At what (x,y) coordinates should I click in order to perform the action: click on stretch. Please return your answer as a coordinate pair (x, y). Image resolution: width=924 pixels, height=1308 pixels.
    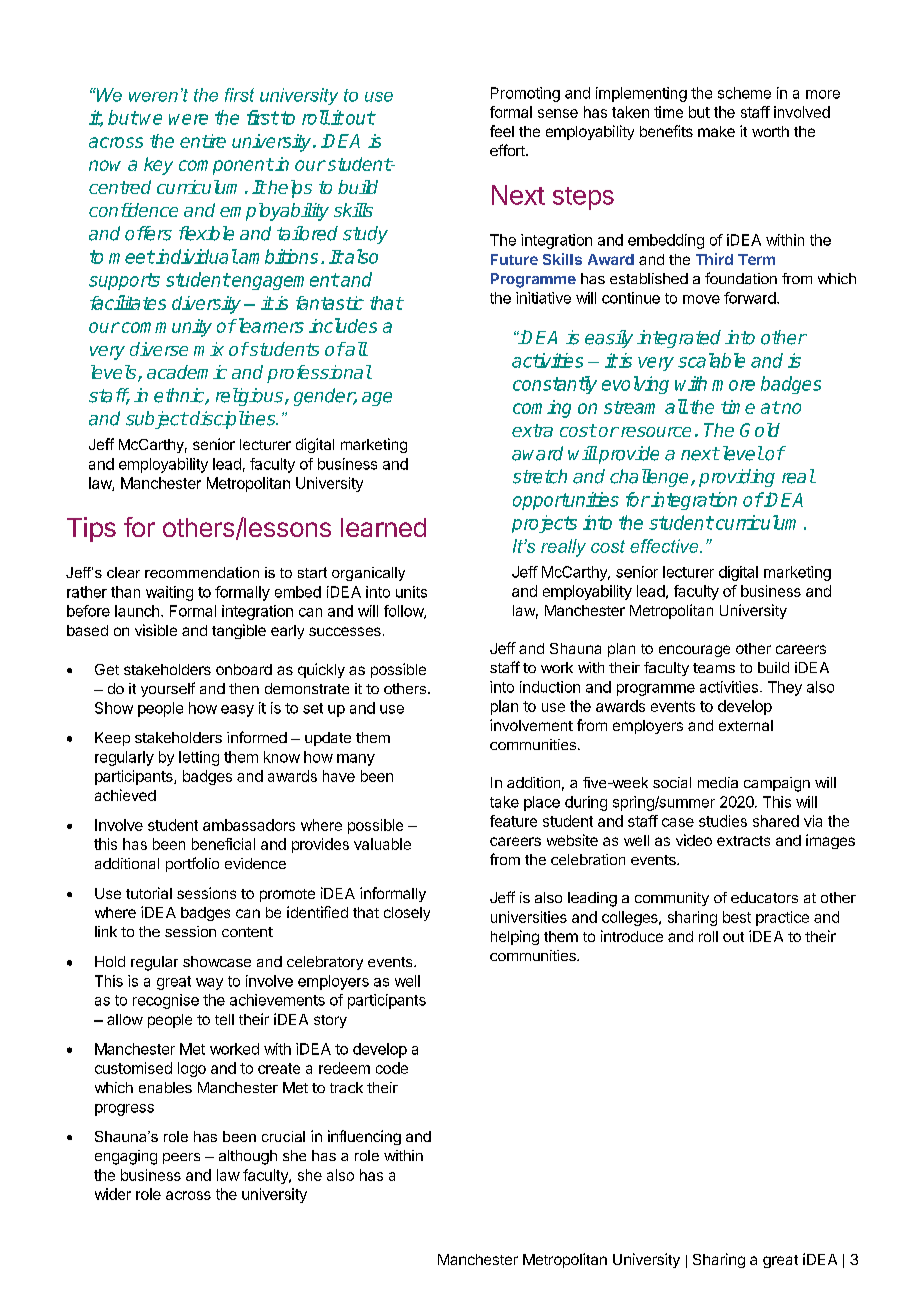
    Looking at the image, I should click on (540, 476).
